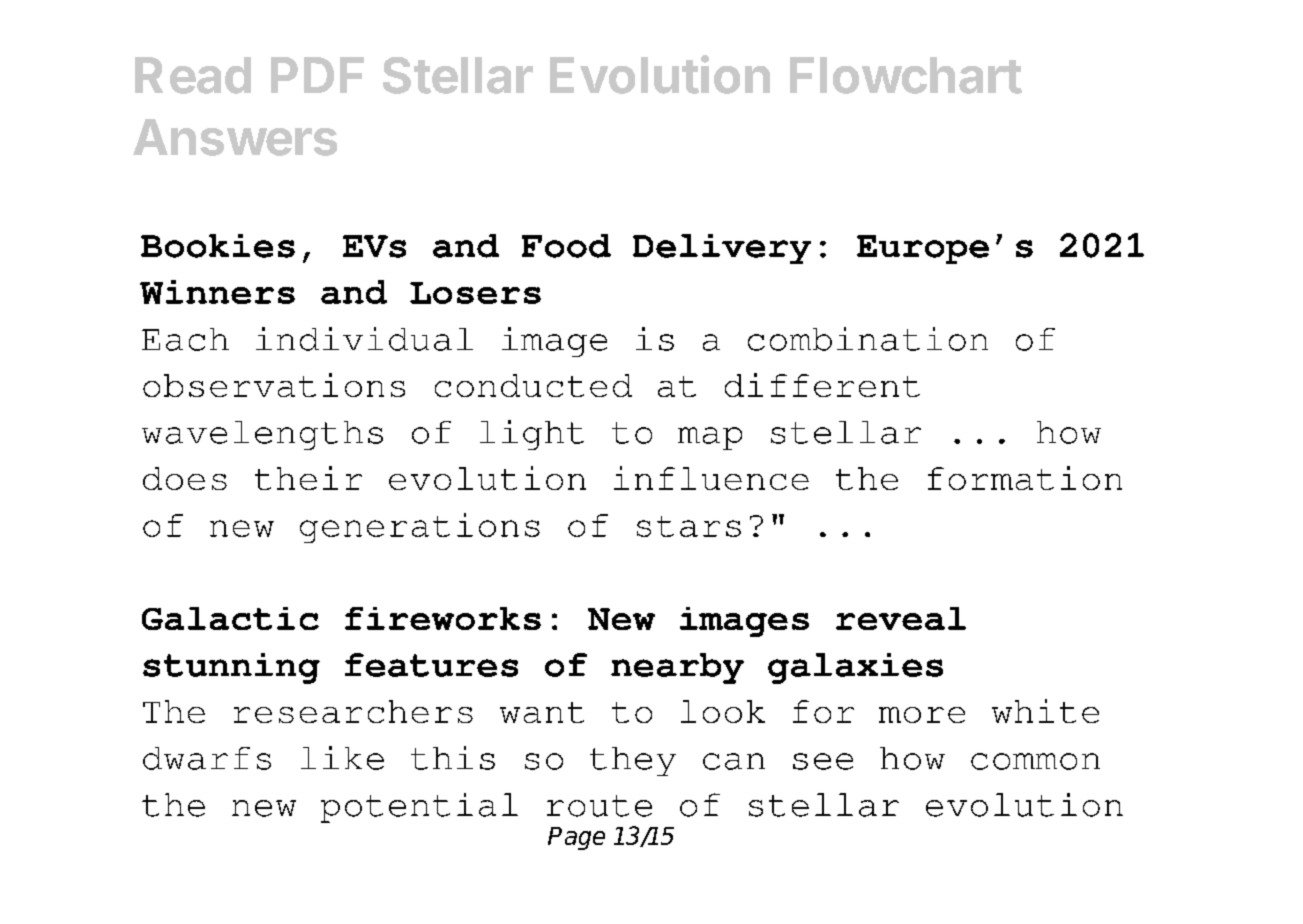  I want to click on route, so click(599, 806).
